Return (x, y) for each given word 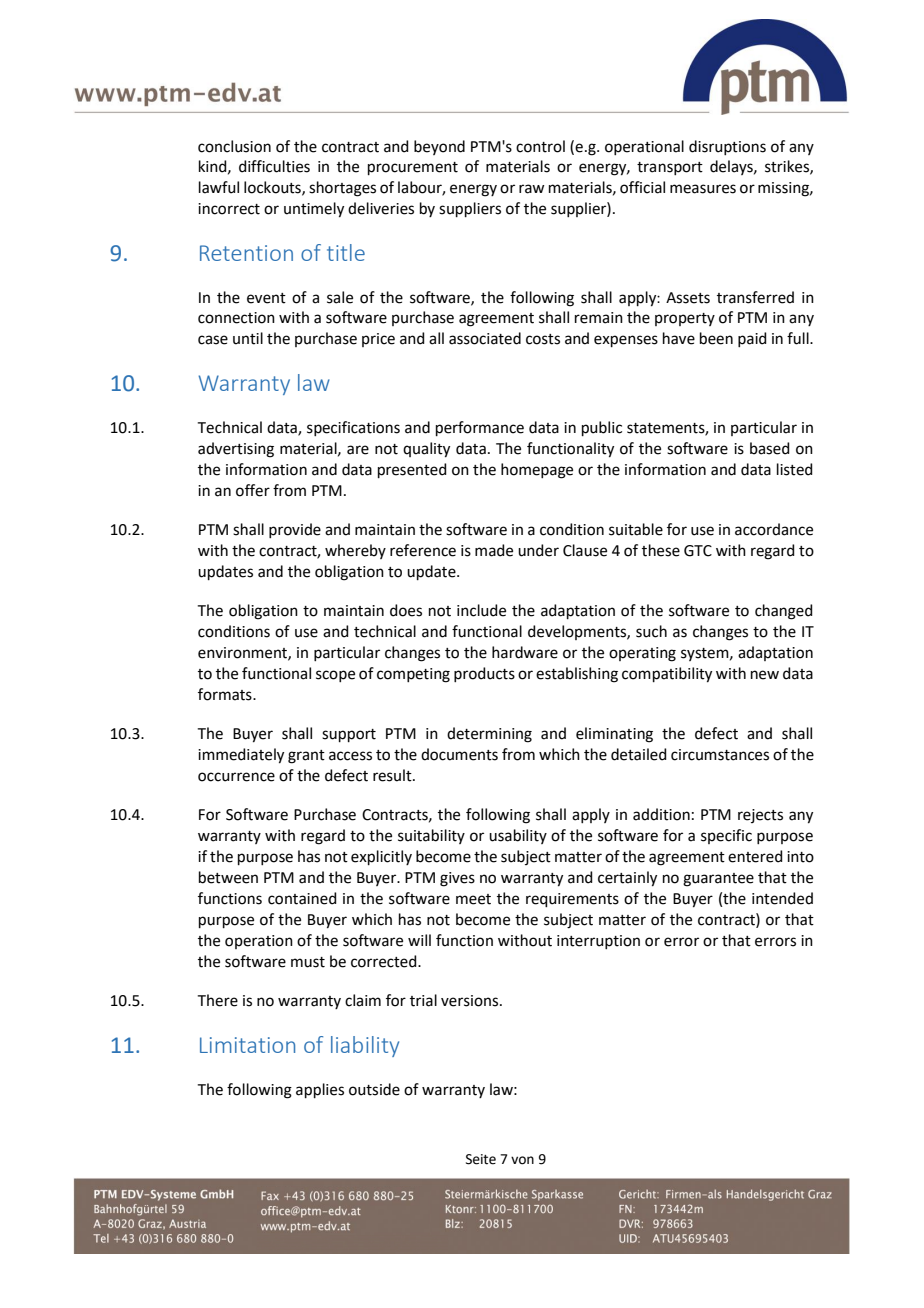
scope (335, 676)
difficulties (274, 166)
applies (320, 1090)
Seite (481, 1159)
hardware (525, 652)
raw (531, 189)
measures (703, 189)
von (522, 1160)
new (765, 675)
